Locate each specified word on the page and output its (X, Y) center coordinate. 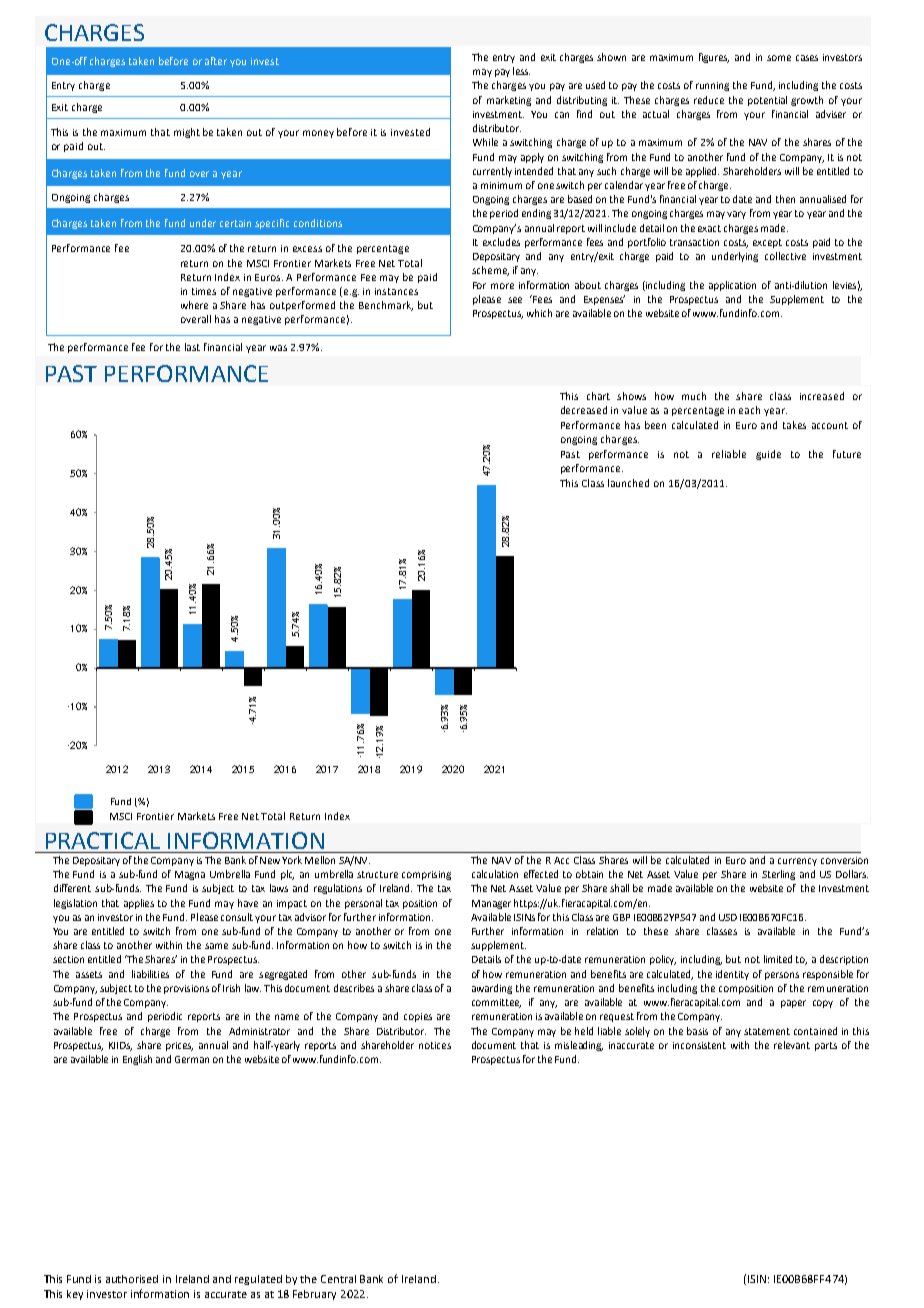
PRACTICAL (103, 840)
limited (778, 959)
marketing (509, 101)
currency (797, 862)
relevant (792, 1045)
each (749, 410)
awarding (492, 989)
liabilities (150, 974)
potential (767, 101)
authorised (132, 1279)
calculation (495, 874)
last (192, 347)
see (515, 300)
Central (338, 1279)
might (187, 133)
